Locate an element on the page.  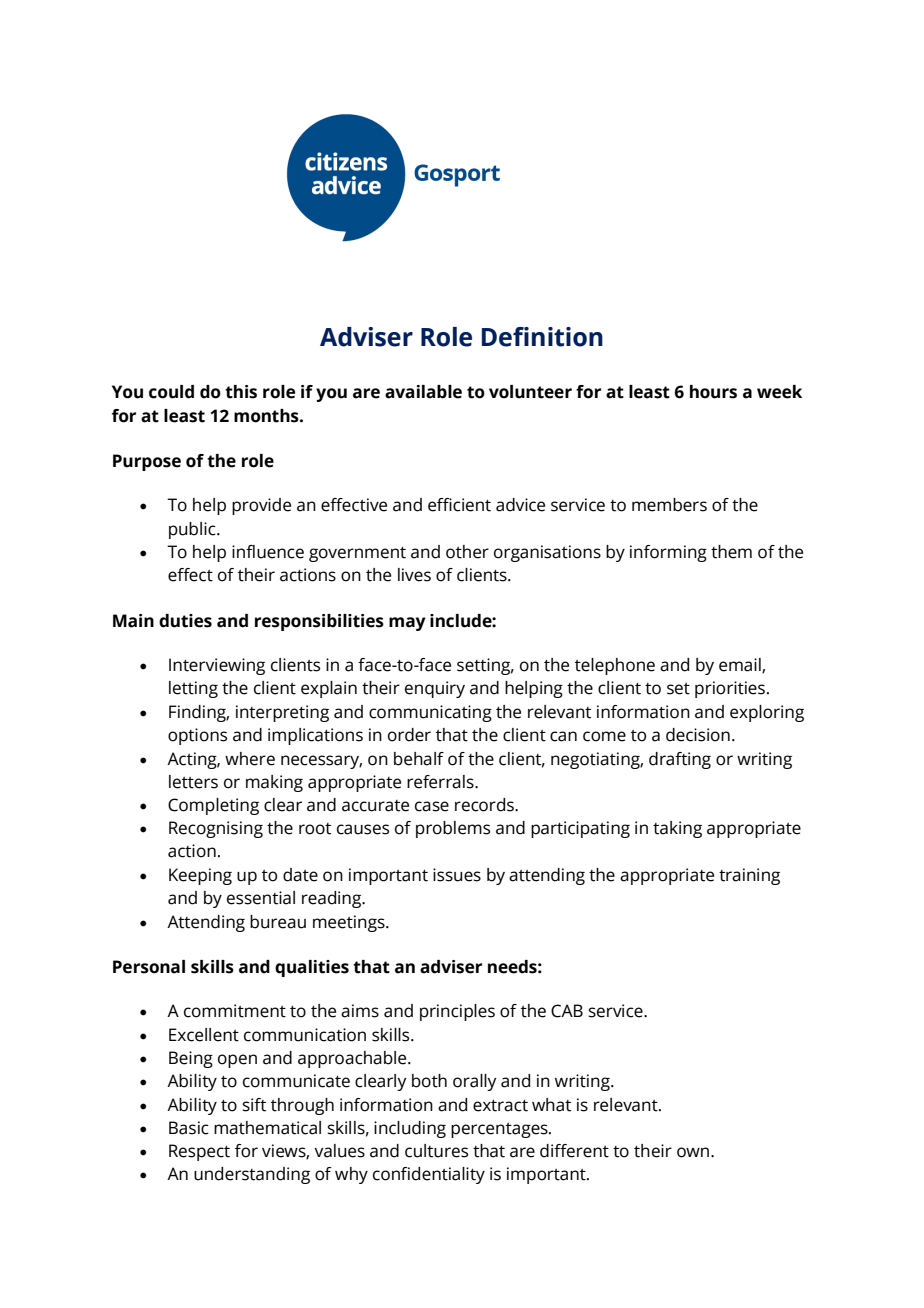
this is located at coordinates (241, 392).
